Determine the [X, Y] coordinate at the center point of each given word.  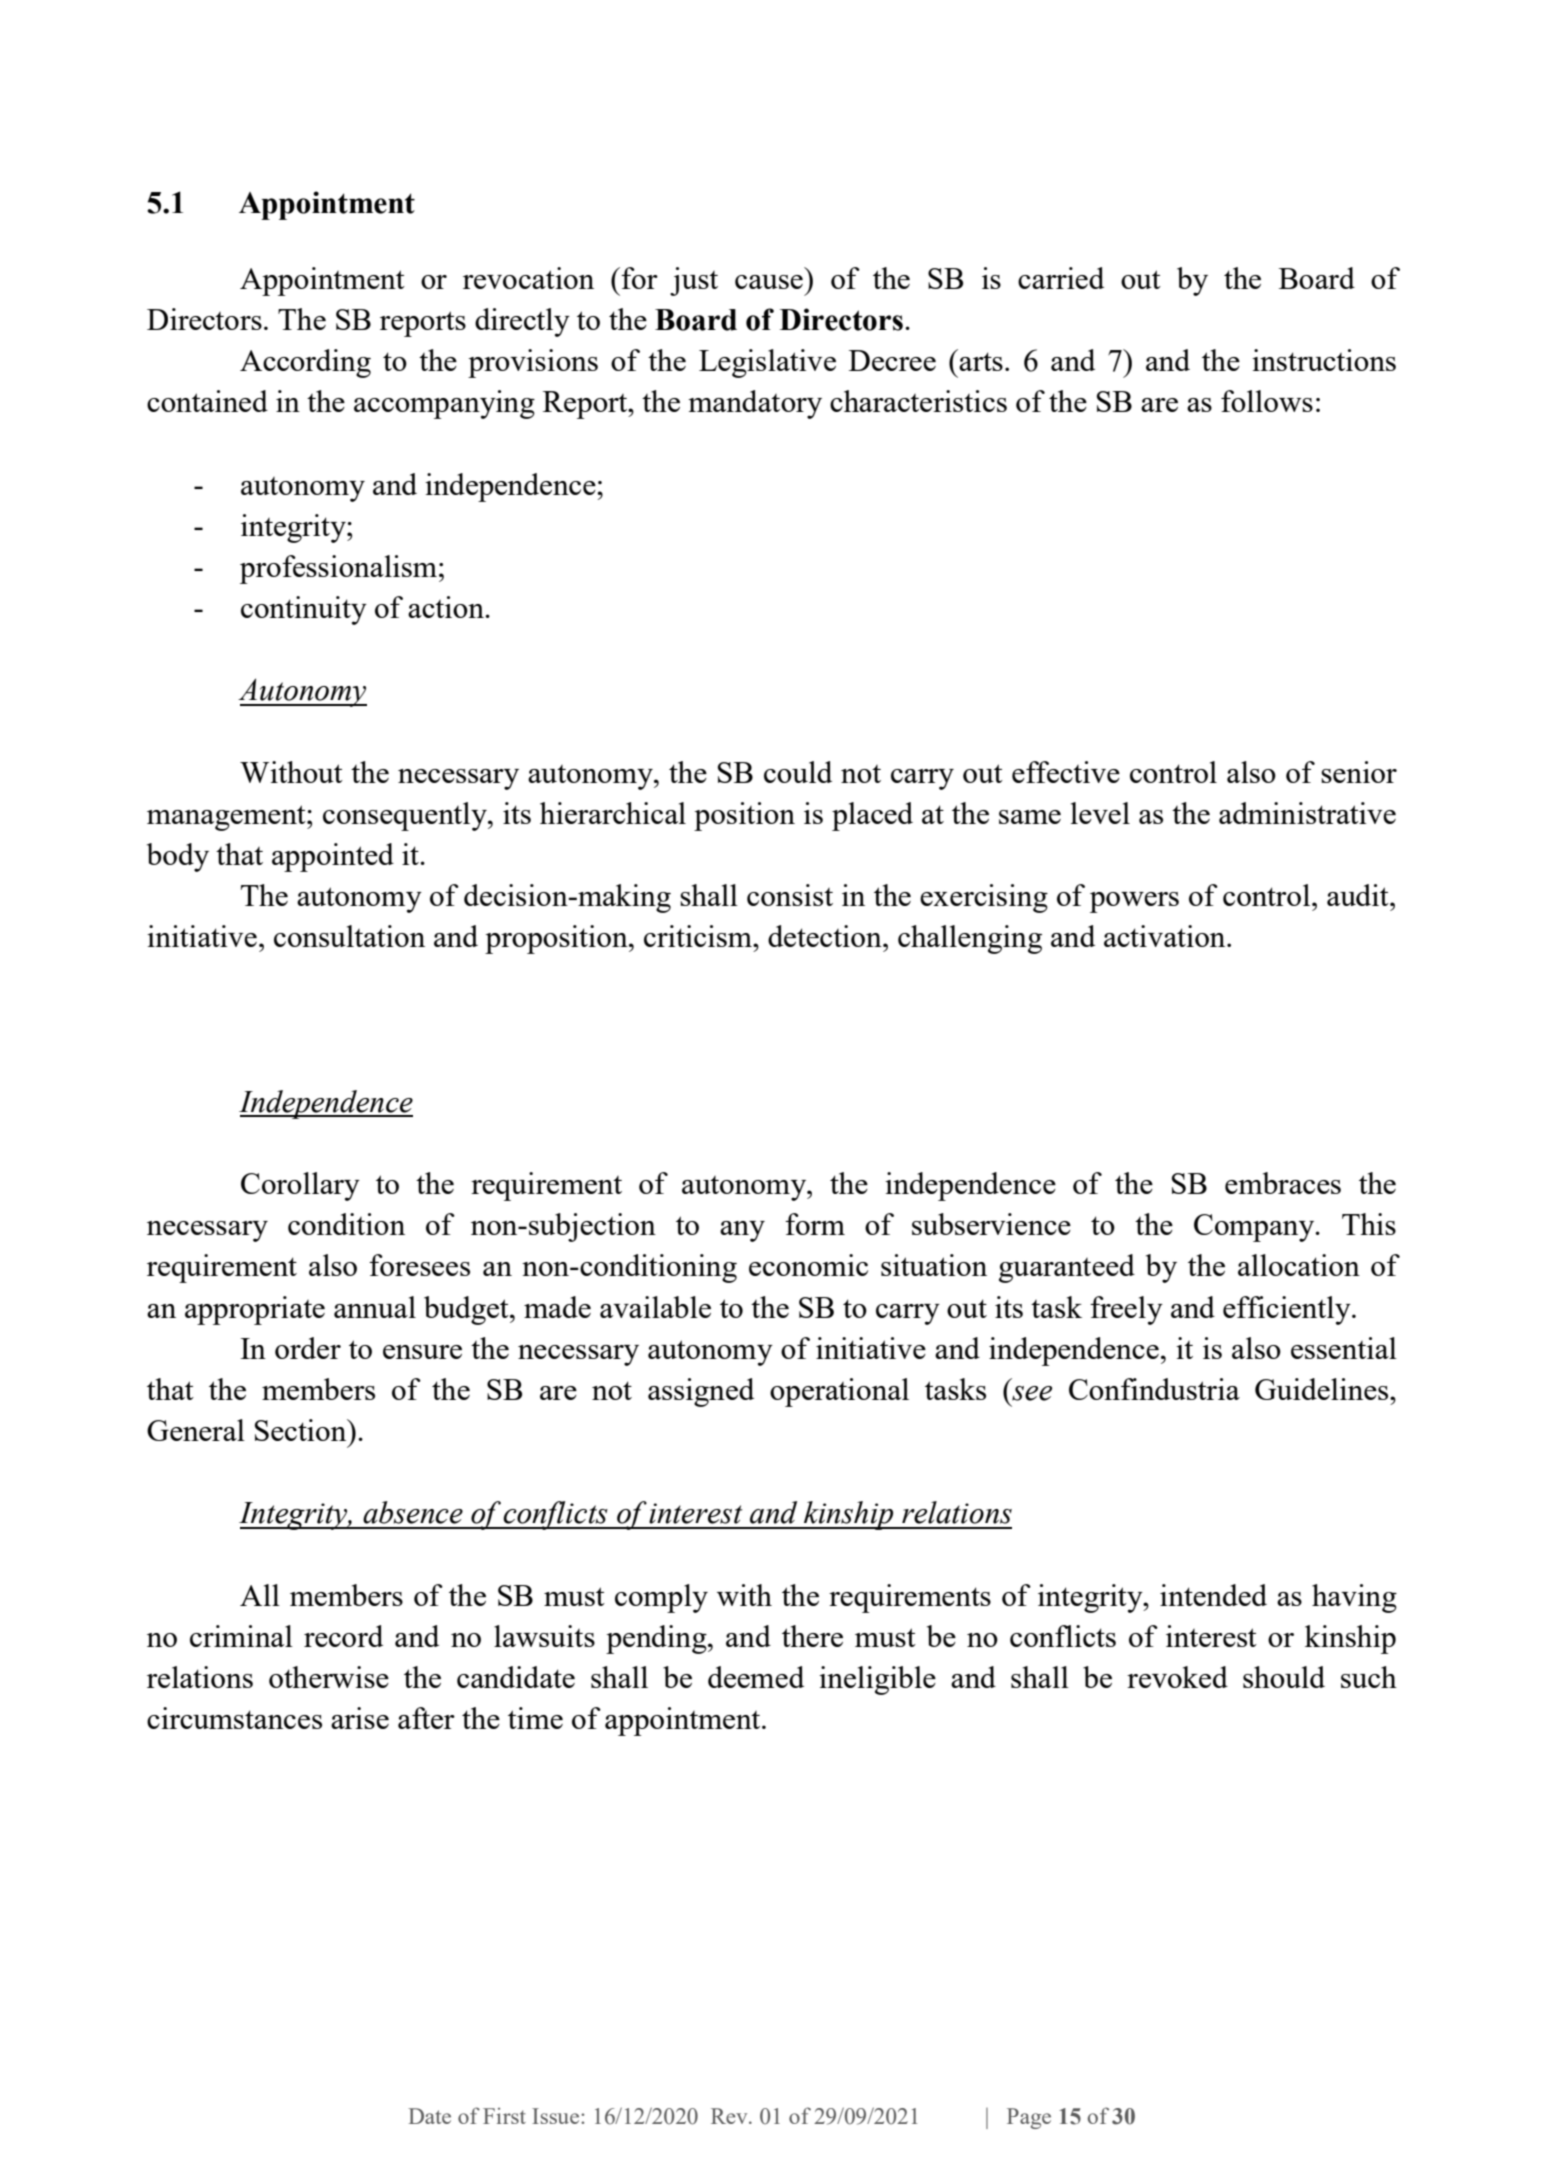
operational [839, 1392]
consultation [349, 936]
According [305, 363]
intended [1213, 1595]
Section [302, 1430]
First [504, 2116]
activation [1166, 936]
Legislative [767, 363]
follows [1267, 401]
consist [790, 895]
